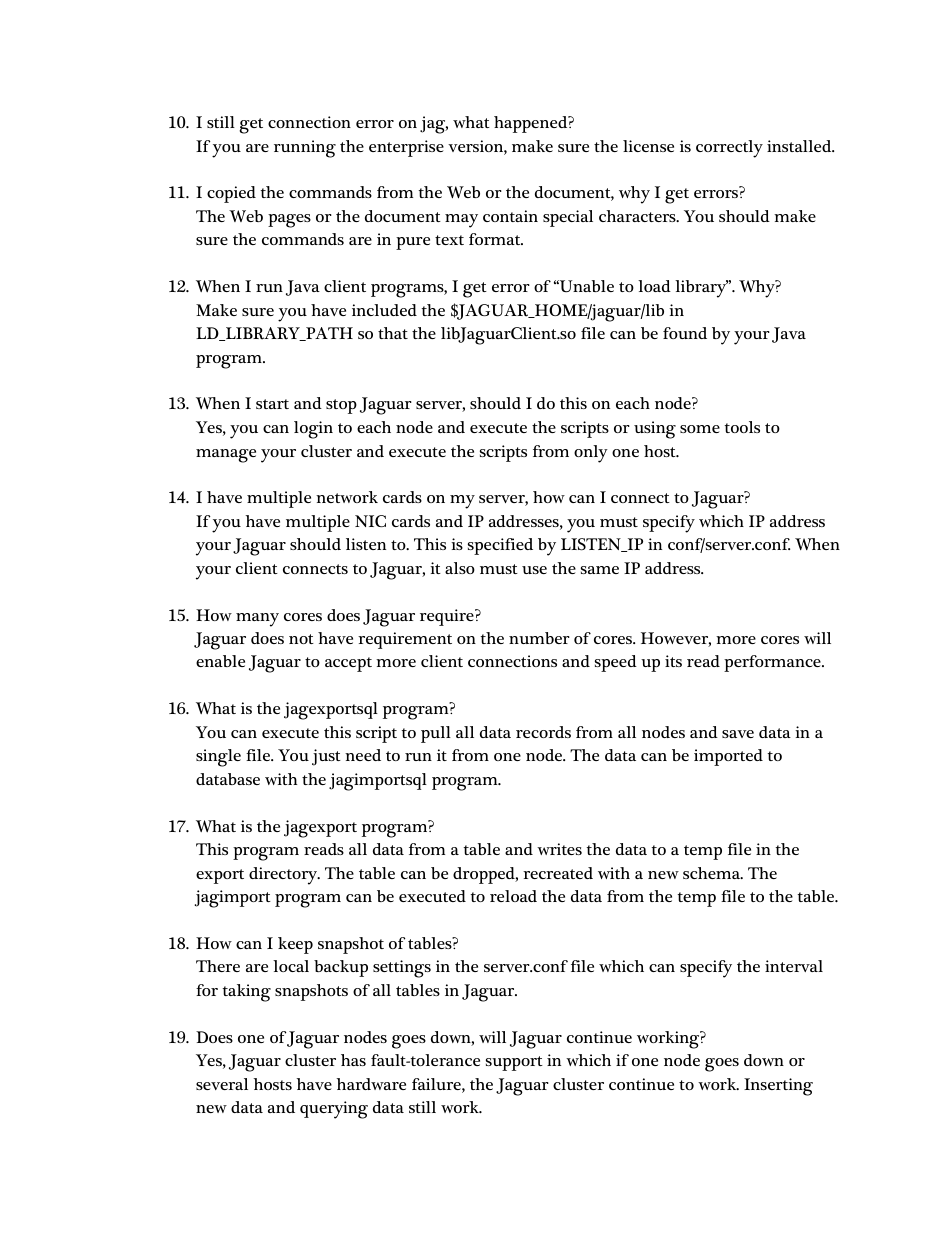 Image resolution: width=952 pixels, height=1233 pixels. What do you see at coordinates (728, 757) in the screenshot?
I see `imported` at bounding box center [728, 757].
